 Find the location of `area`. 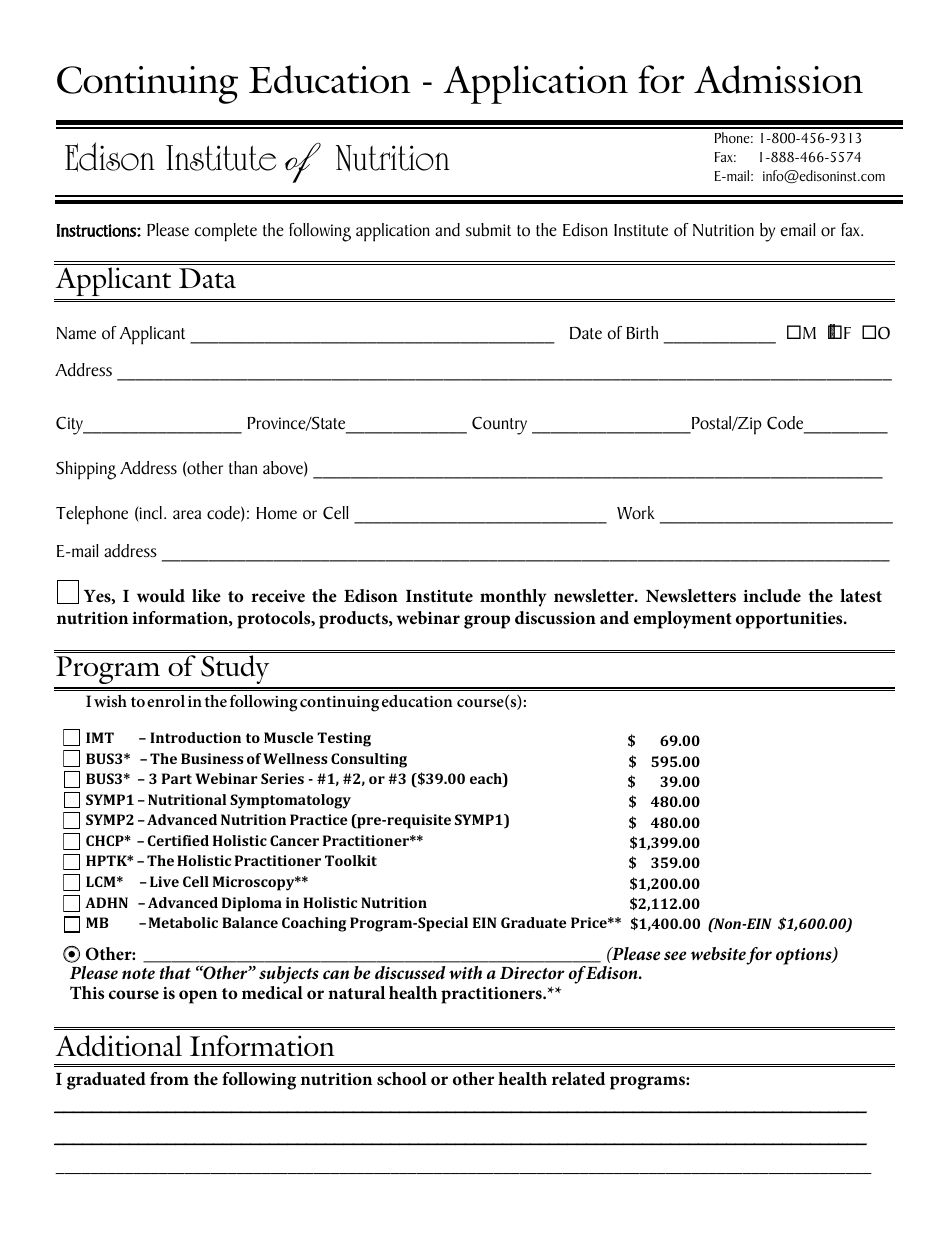

area is located at coordinates (187, 515).
